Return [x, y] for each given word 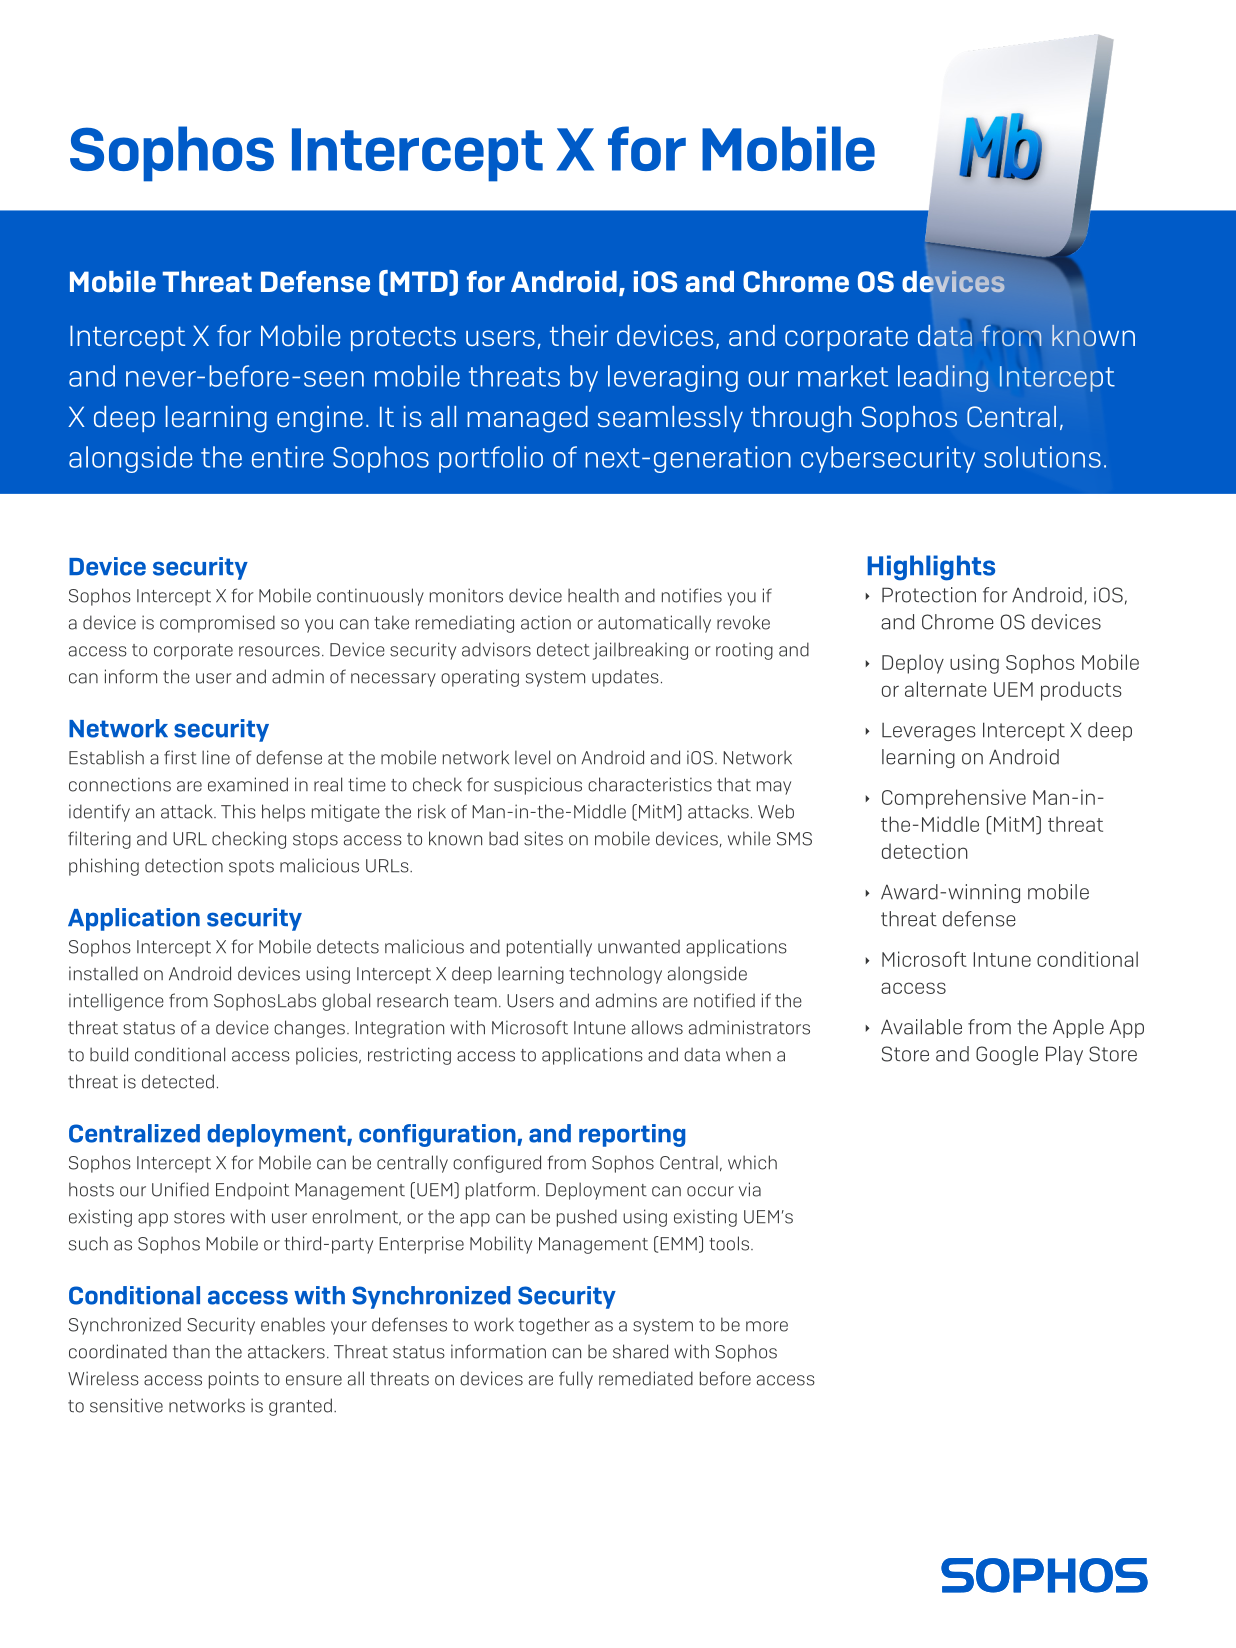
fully [576, 1380]
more [767, 1326]
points [234, 1380]
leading [943, 378]
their [579, 335]
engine [320, 419]
